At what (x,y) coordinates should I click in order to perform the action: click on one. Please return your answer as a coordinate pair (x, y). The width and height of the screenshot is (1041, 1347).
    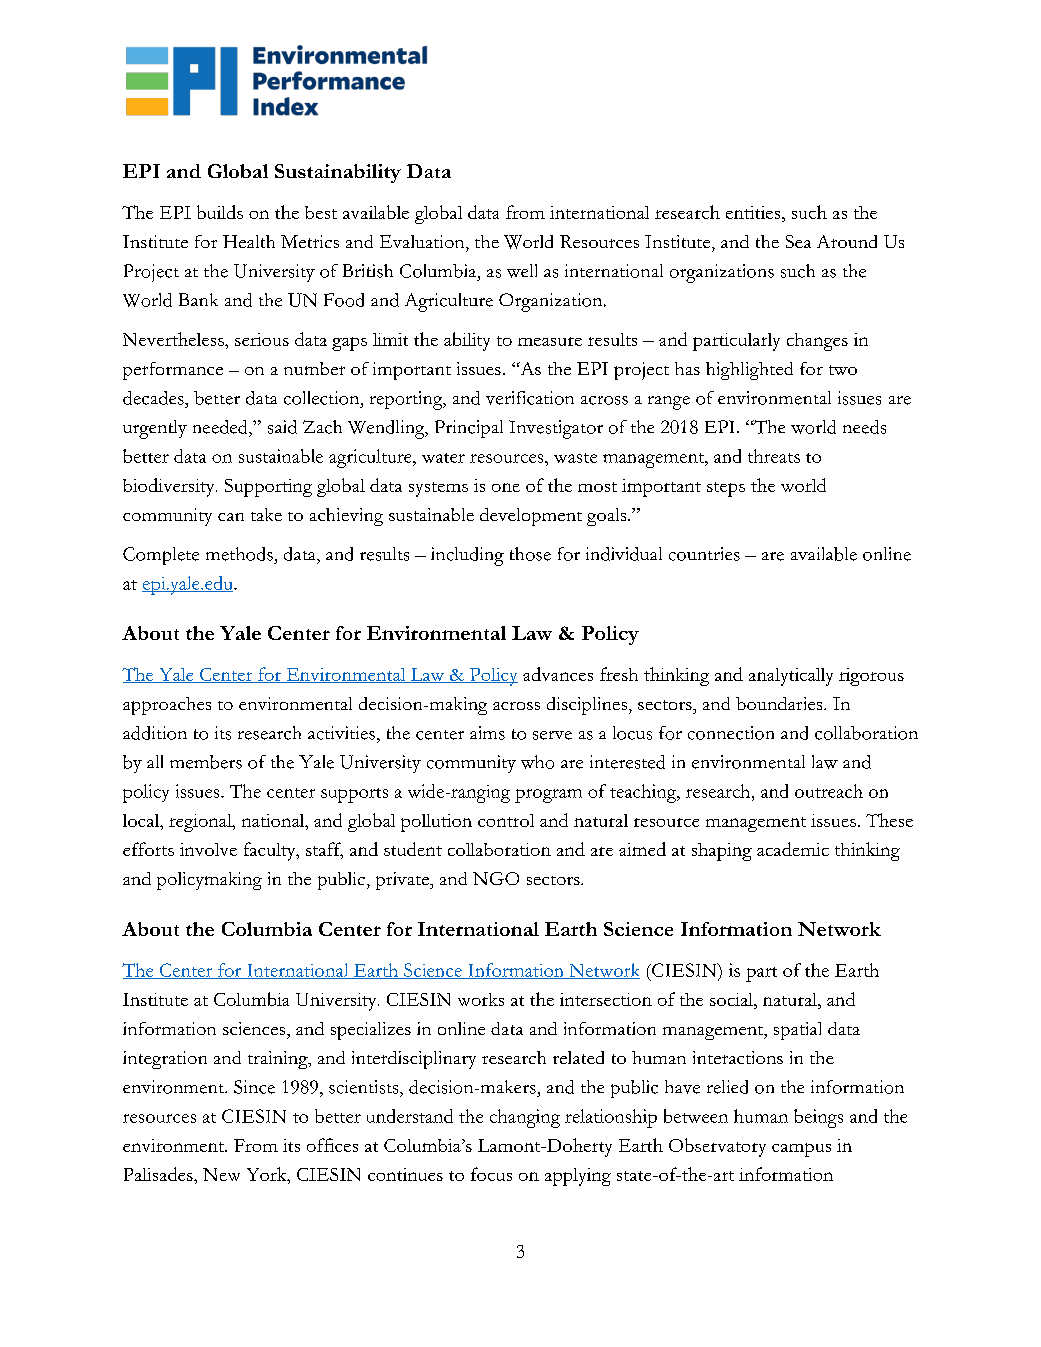
    Looking at the image, I should click on (506, 487).
